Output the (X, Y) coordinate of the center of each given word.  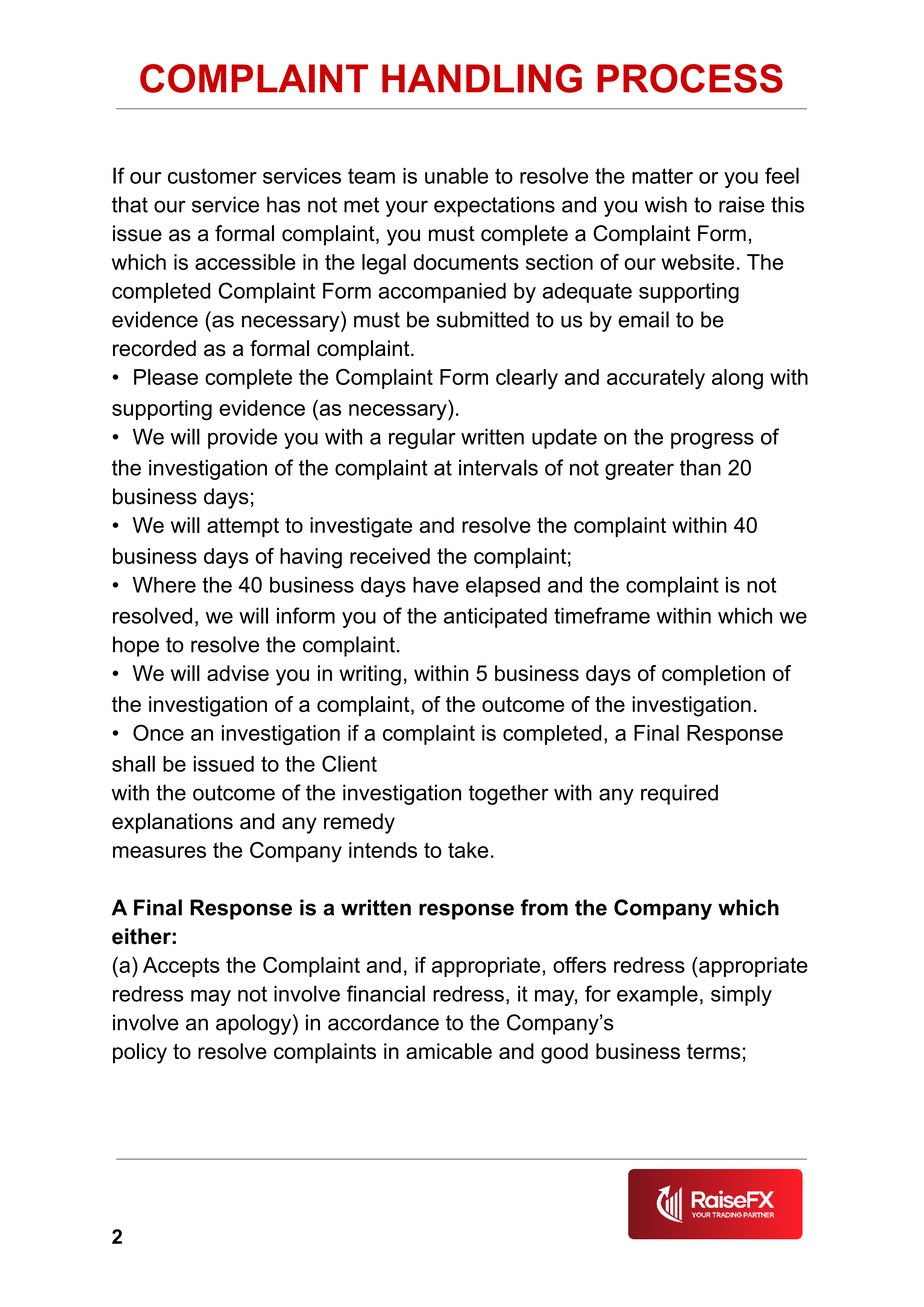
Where (164, 585)
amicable (449, 1051)
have (436, 585)
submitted (482, 319)
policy (140, 1053)
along (737, 379)
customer (212, 176)
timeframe (602, 615)
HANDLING (482, 78)
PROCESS (690, 78)
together (509, 794)
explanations (172, 823)
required (679, 794)
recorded (154, 348)
